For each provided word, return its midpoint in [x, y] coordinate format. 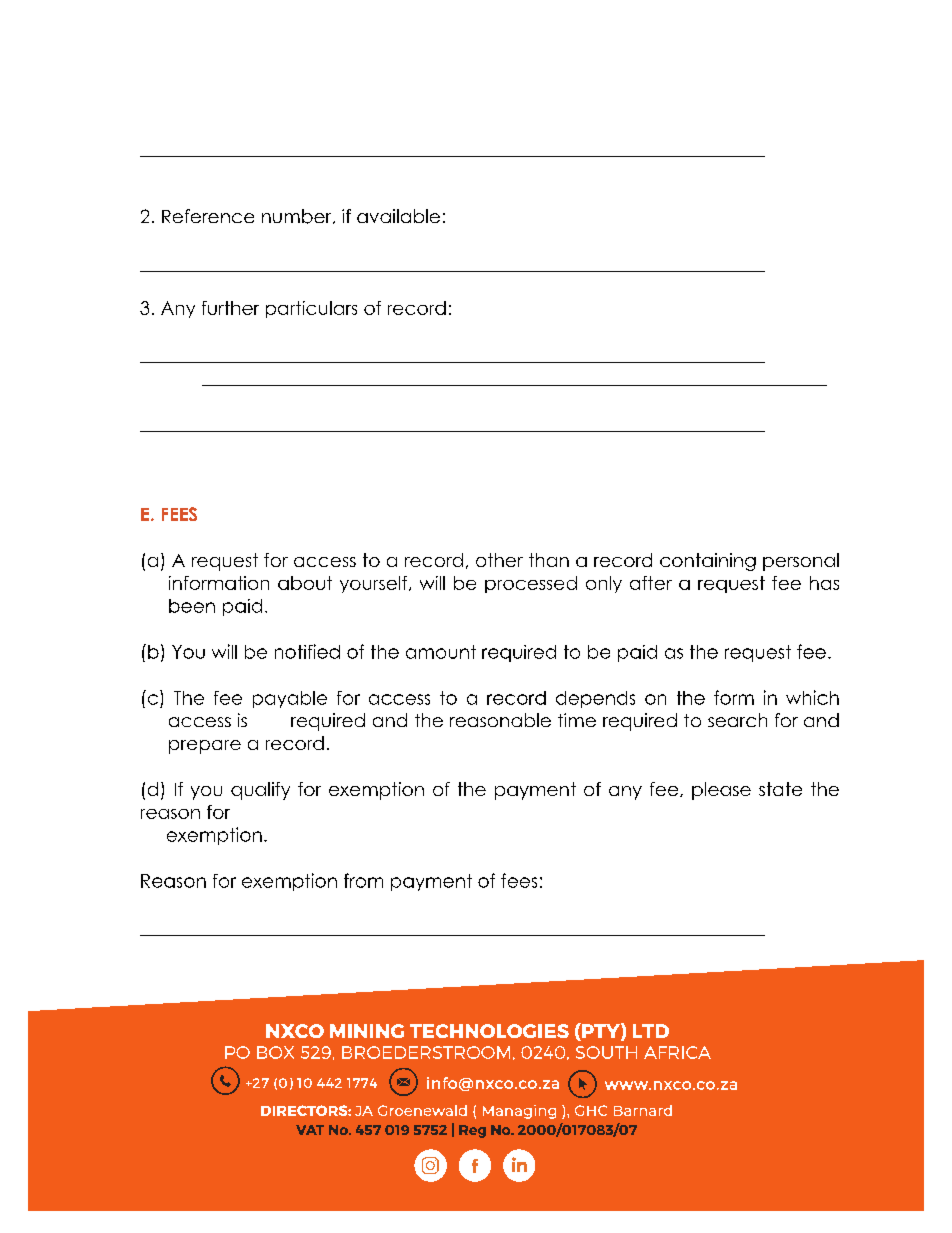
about [305, 583]
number [298, 216]
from [363, 880]
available [398, 216]
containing [708, 562]
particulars [311, 309]
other [499, 560]
